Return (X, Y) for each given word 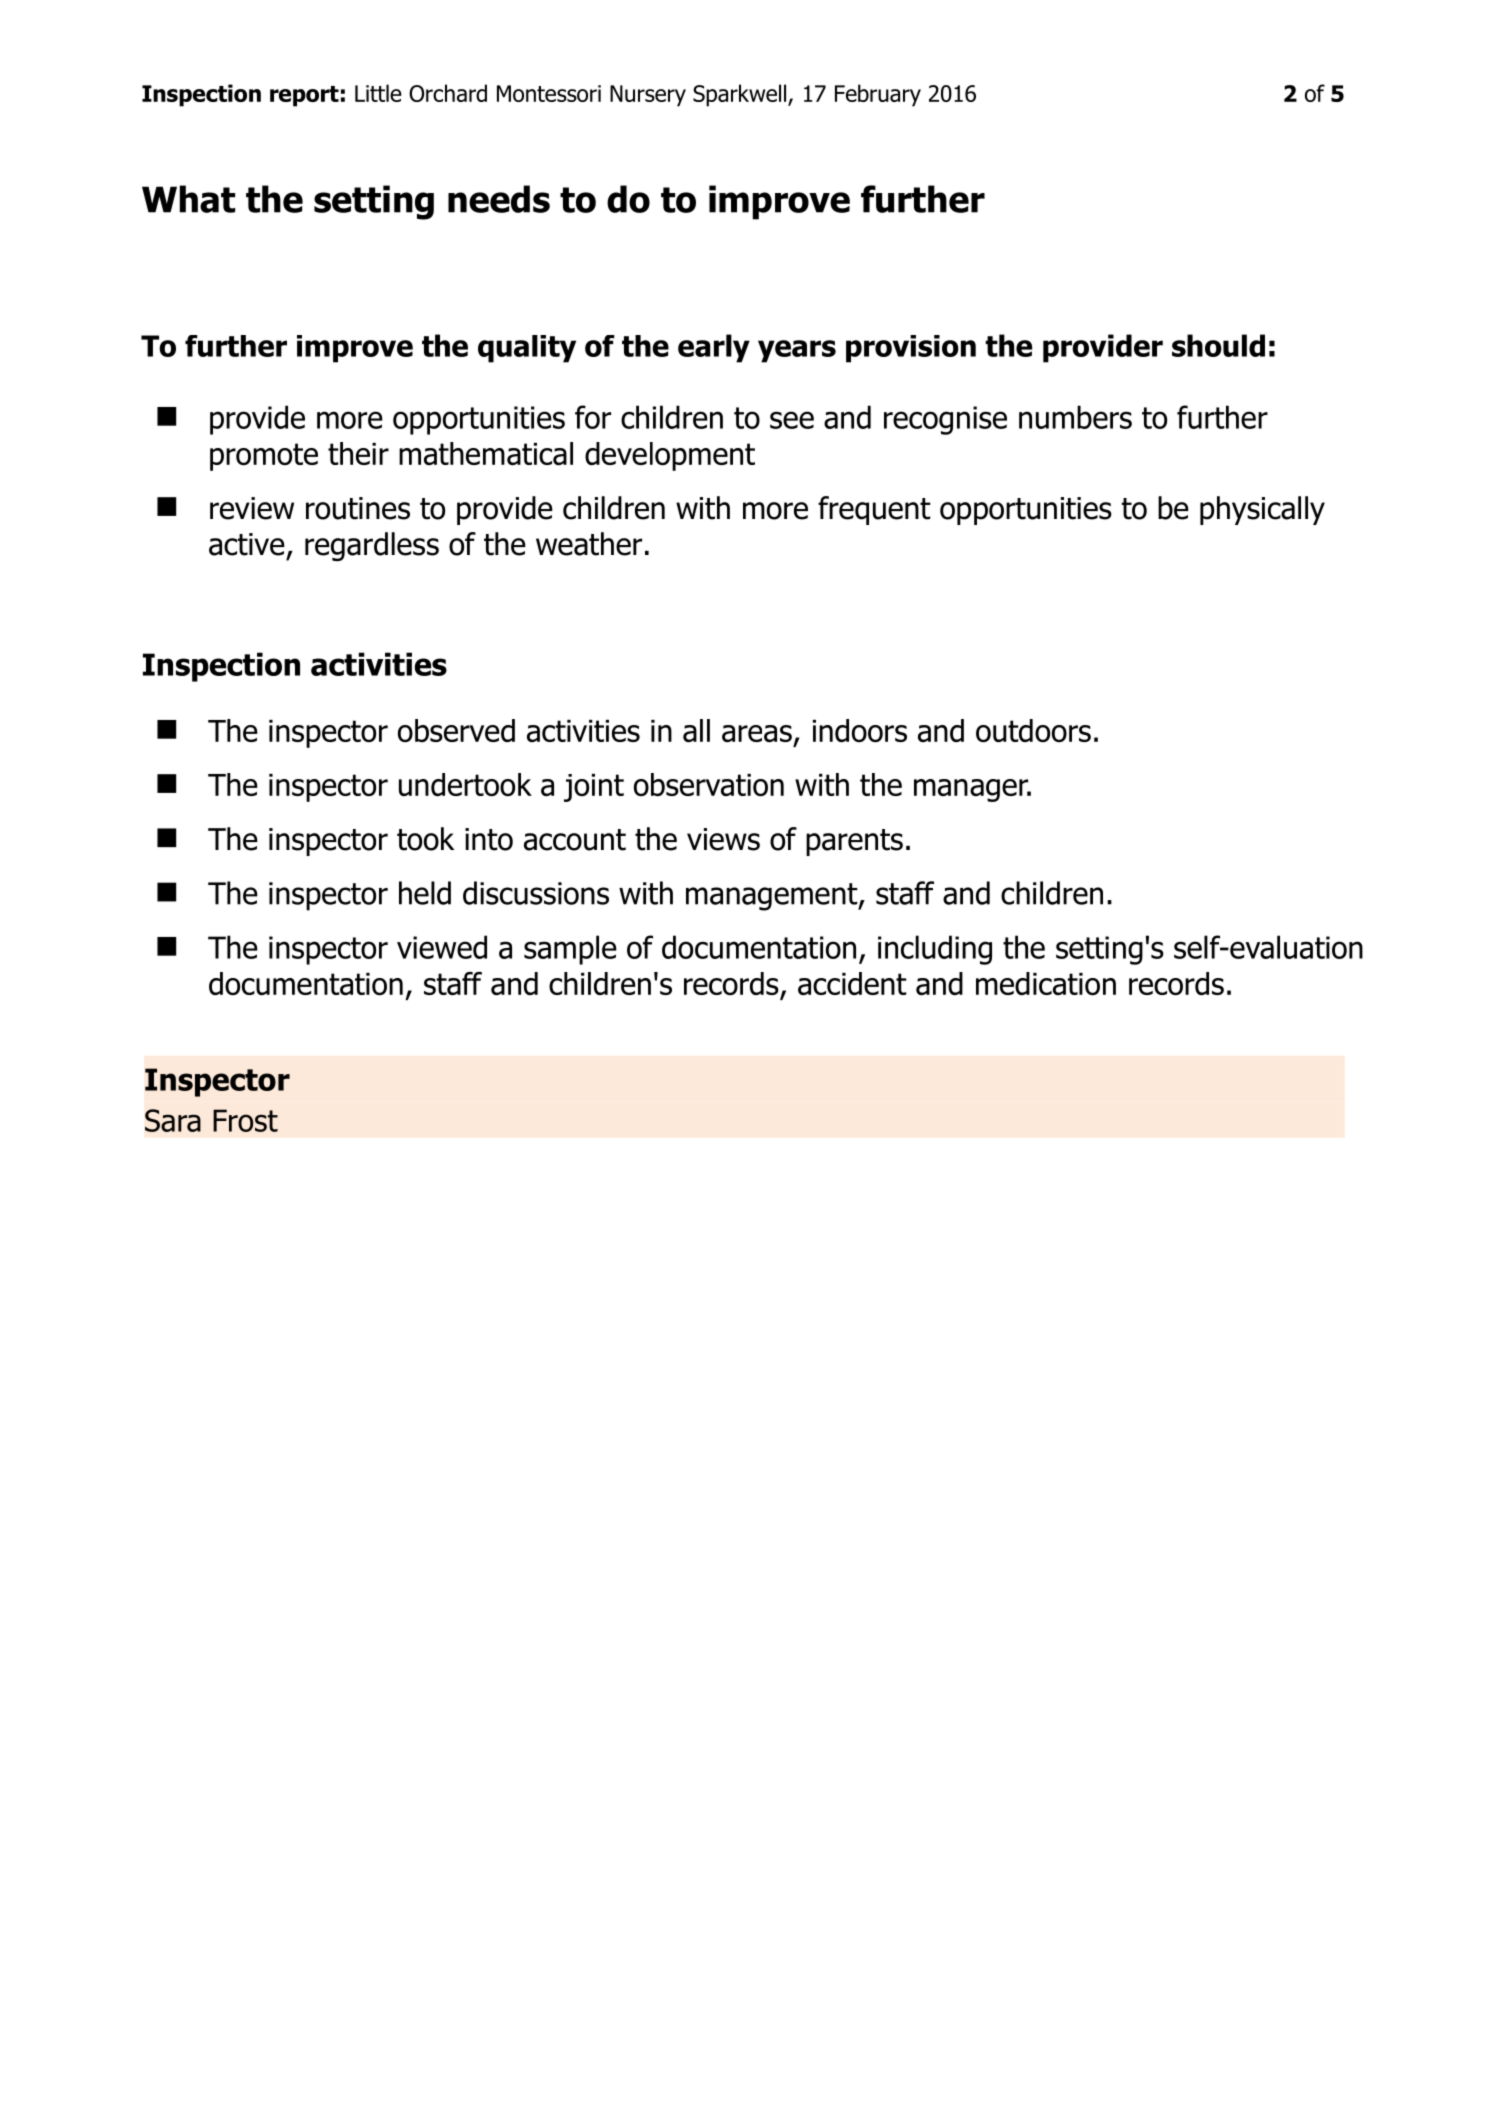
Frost (245, 1120)
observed (456, 730)
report (304, 96)
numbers (1075, 417)
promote (264, 457)
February (878, 95)
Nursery (648, 96)
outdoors (1033, 730)
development (670, 456)
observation (709, 784)
